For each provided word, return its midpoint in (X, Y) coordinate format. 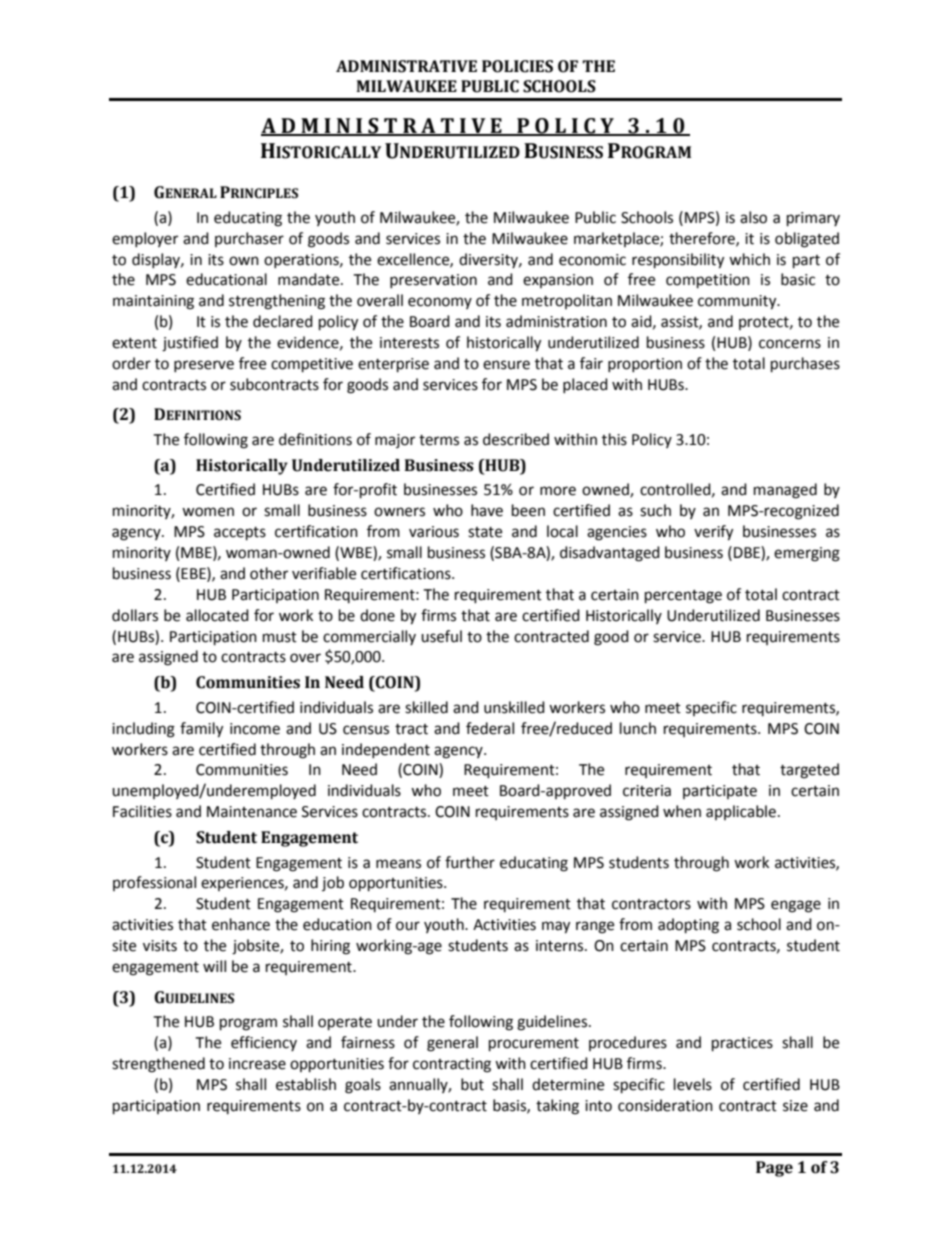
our (408, 926)
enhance (241, 924)
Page (774, 1169)
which (749, 259)
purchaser (249, 239)
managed (785, 491)
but (472, 1084)
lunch (638, 728)
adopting (688, 926)
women (208, 512)
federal (490, 728)
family (201, 730)
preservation (433, 281)
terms (439, 440)
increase (257, 1064)
